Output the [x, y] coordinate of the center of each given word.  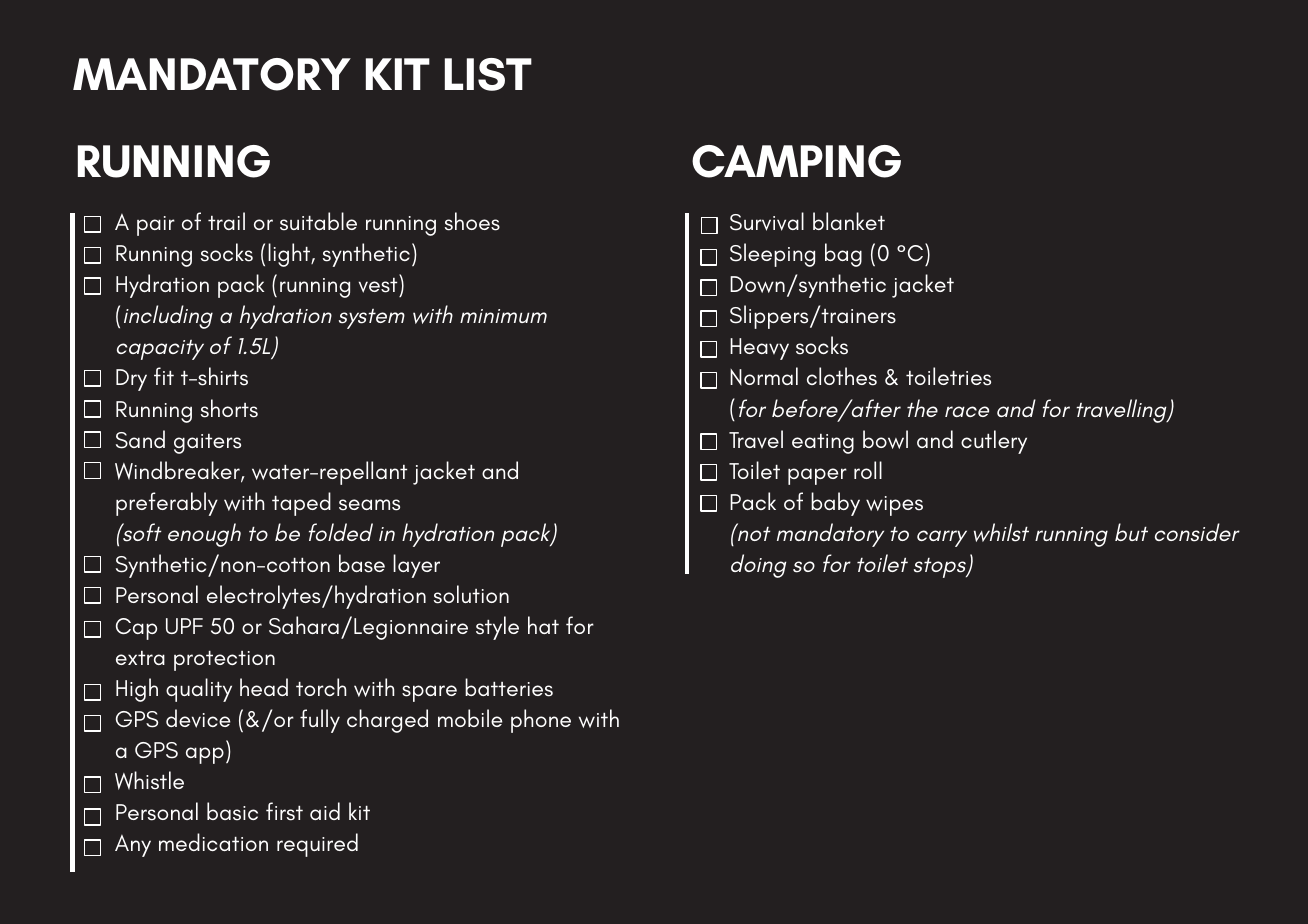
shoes [472, 221]
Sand [140, 439]
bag [843, 255]
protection [224, 661]
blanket [849, 221]
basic [232, 811]
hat [543, 625]
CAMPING [796, 161]
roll [868, 470]
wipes [894, 506]
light [290, 255]
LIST [488, 74]
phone [541, 721]
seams [369, 505]
